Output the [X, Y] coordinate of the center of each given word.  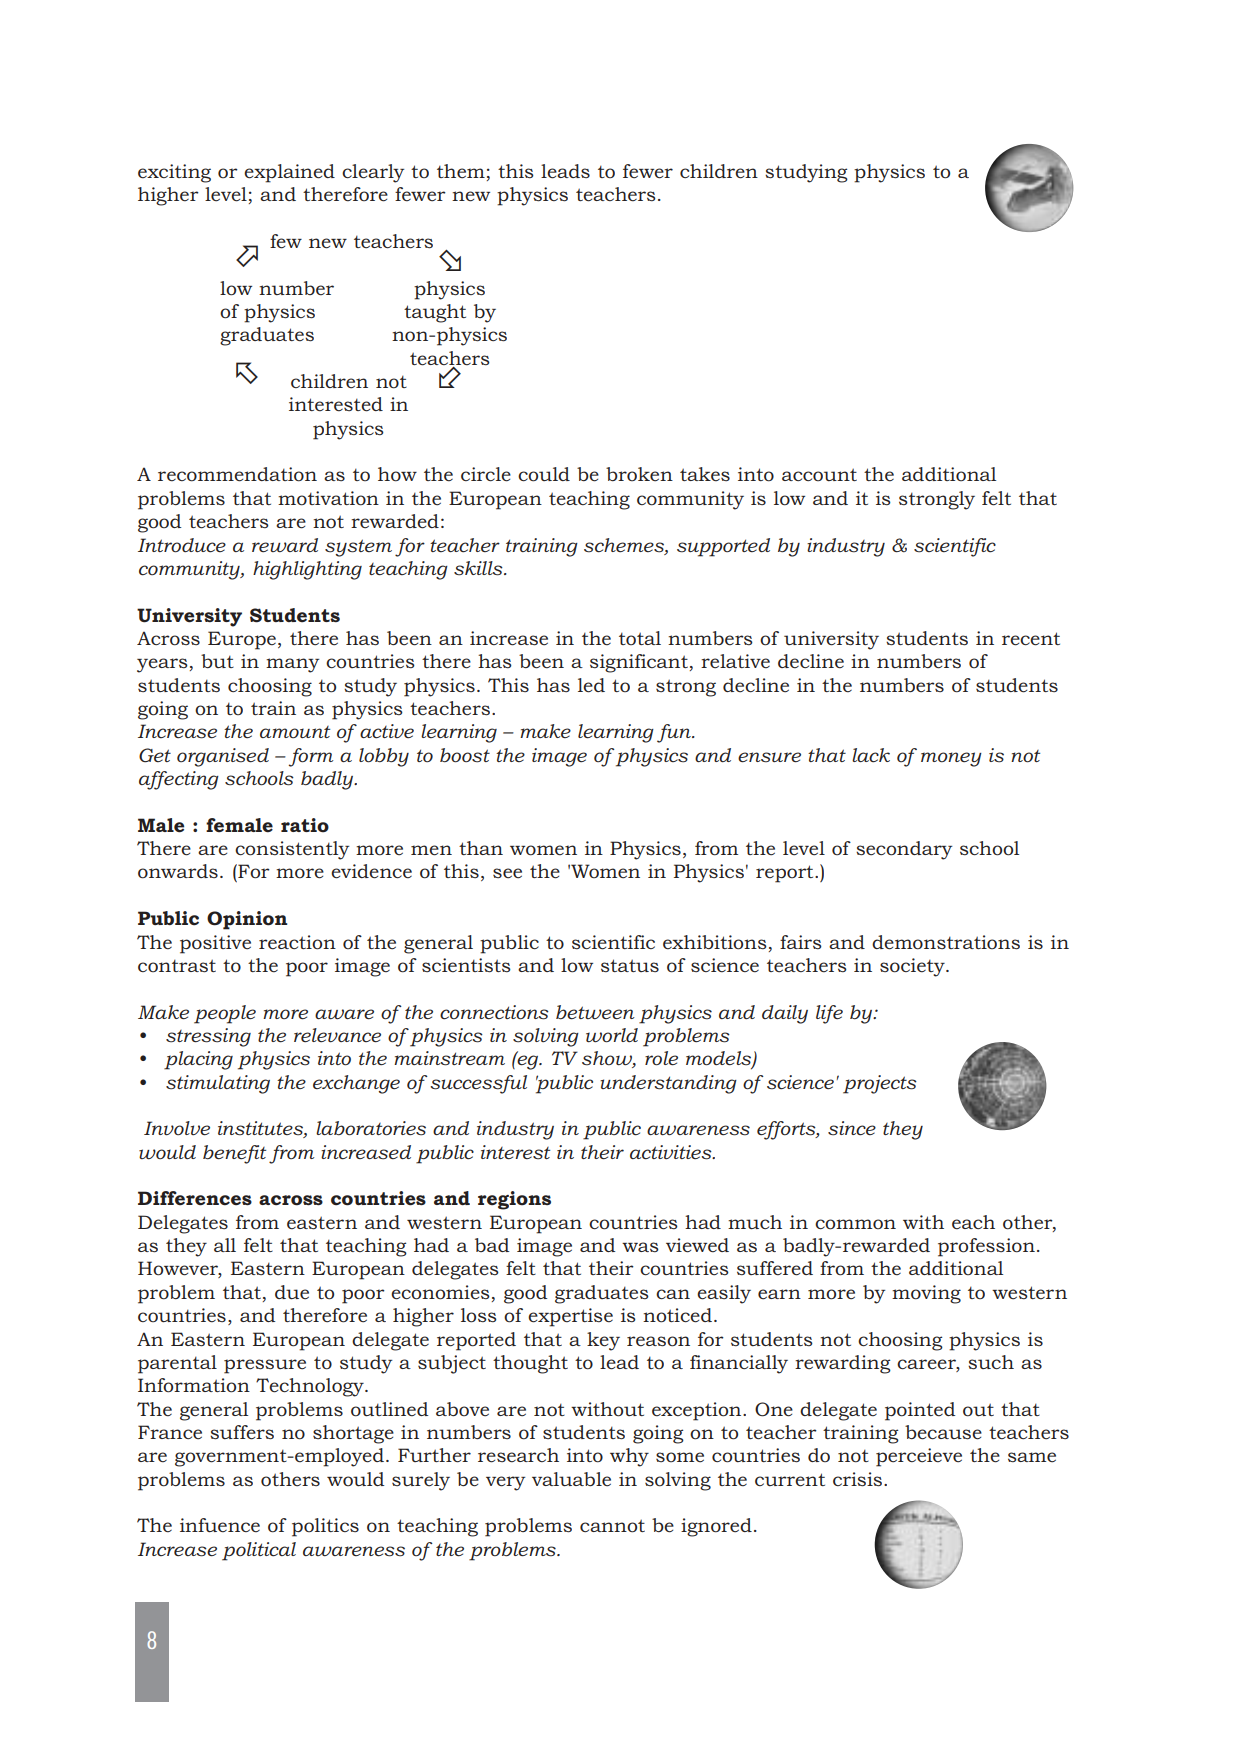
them [461, 171]
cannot [612, 1526]
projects [880, 1084]
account [819, 474]
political [259, 1551]
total [640, 638]
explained [289, 173]
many [293, 665]
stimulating [218, 1084]
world [612, 1035]
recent [1031, 639]
